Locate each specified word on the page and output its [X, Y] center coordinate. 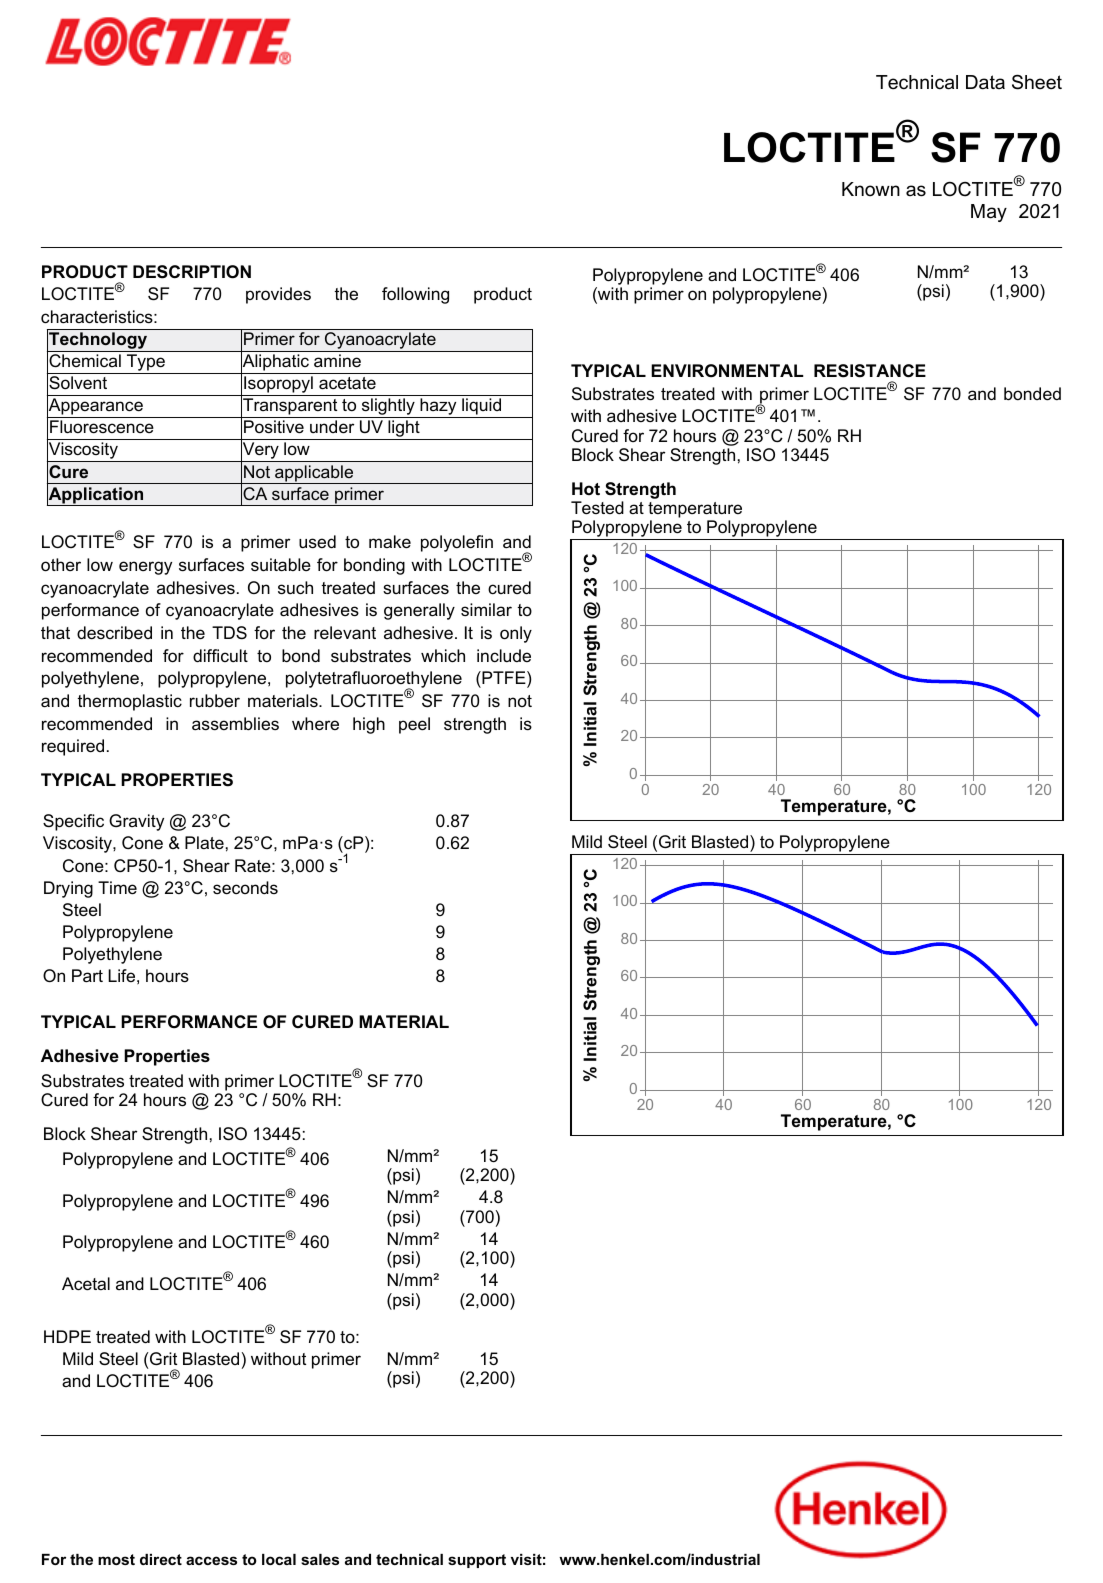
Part [87, 976]
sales [320, 1559]
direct [161, 1559]
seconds [245, 888]
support [477, 1561]
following [415, 295]
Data [985, 82]
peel [414, 725]
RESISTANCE [870, 371]
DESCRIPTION [192, 272]
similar [486, 609]
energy [145, 568]
